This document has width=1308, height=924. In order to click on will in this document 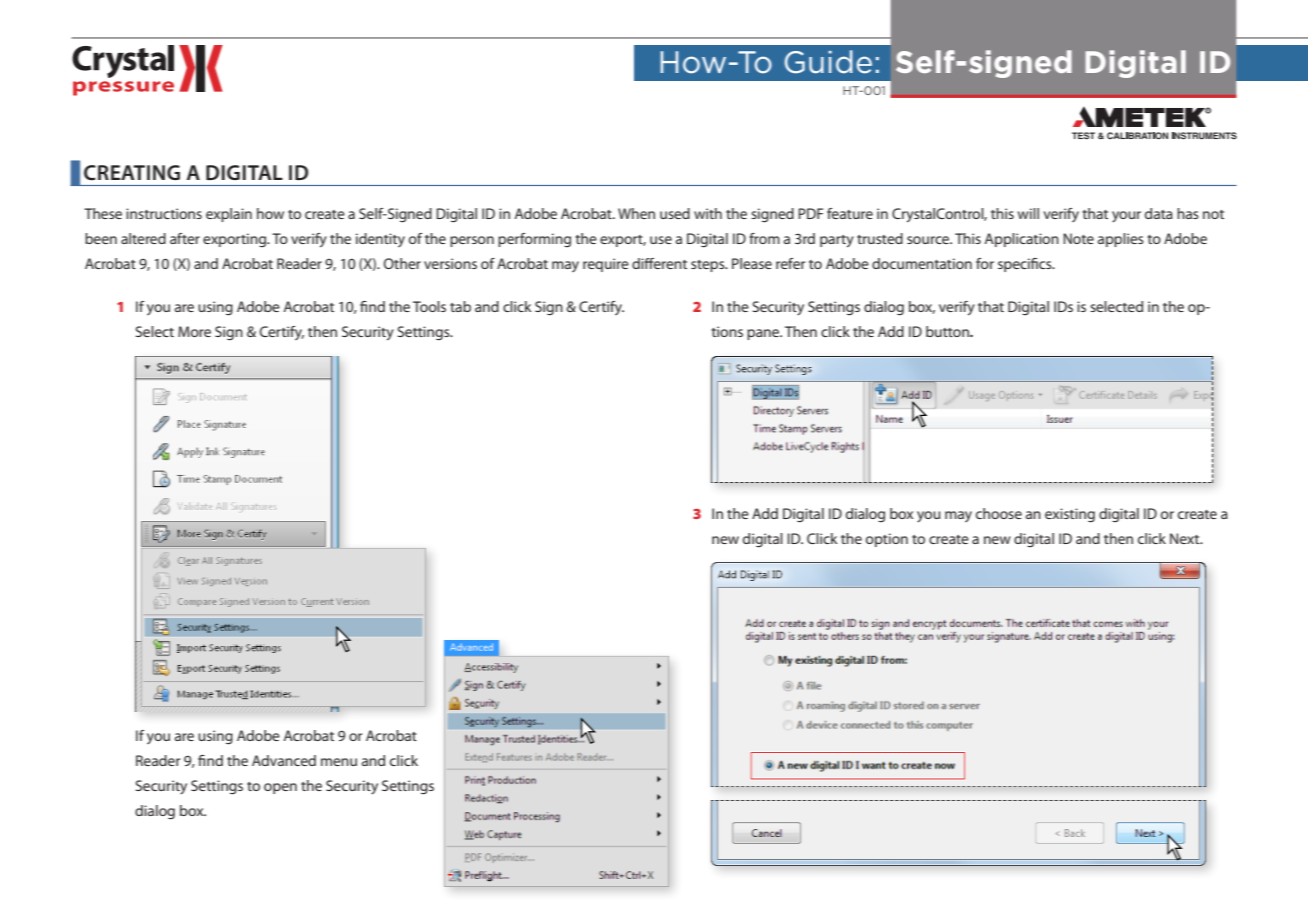, I will do `click(1028, 213)`.
